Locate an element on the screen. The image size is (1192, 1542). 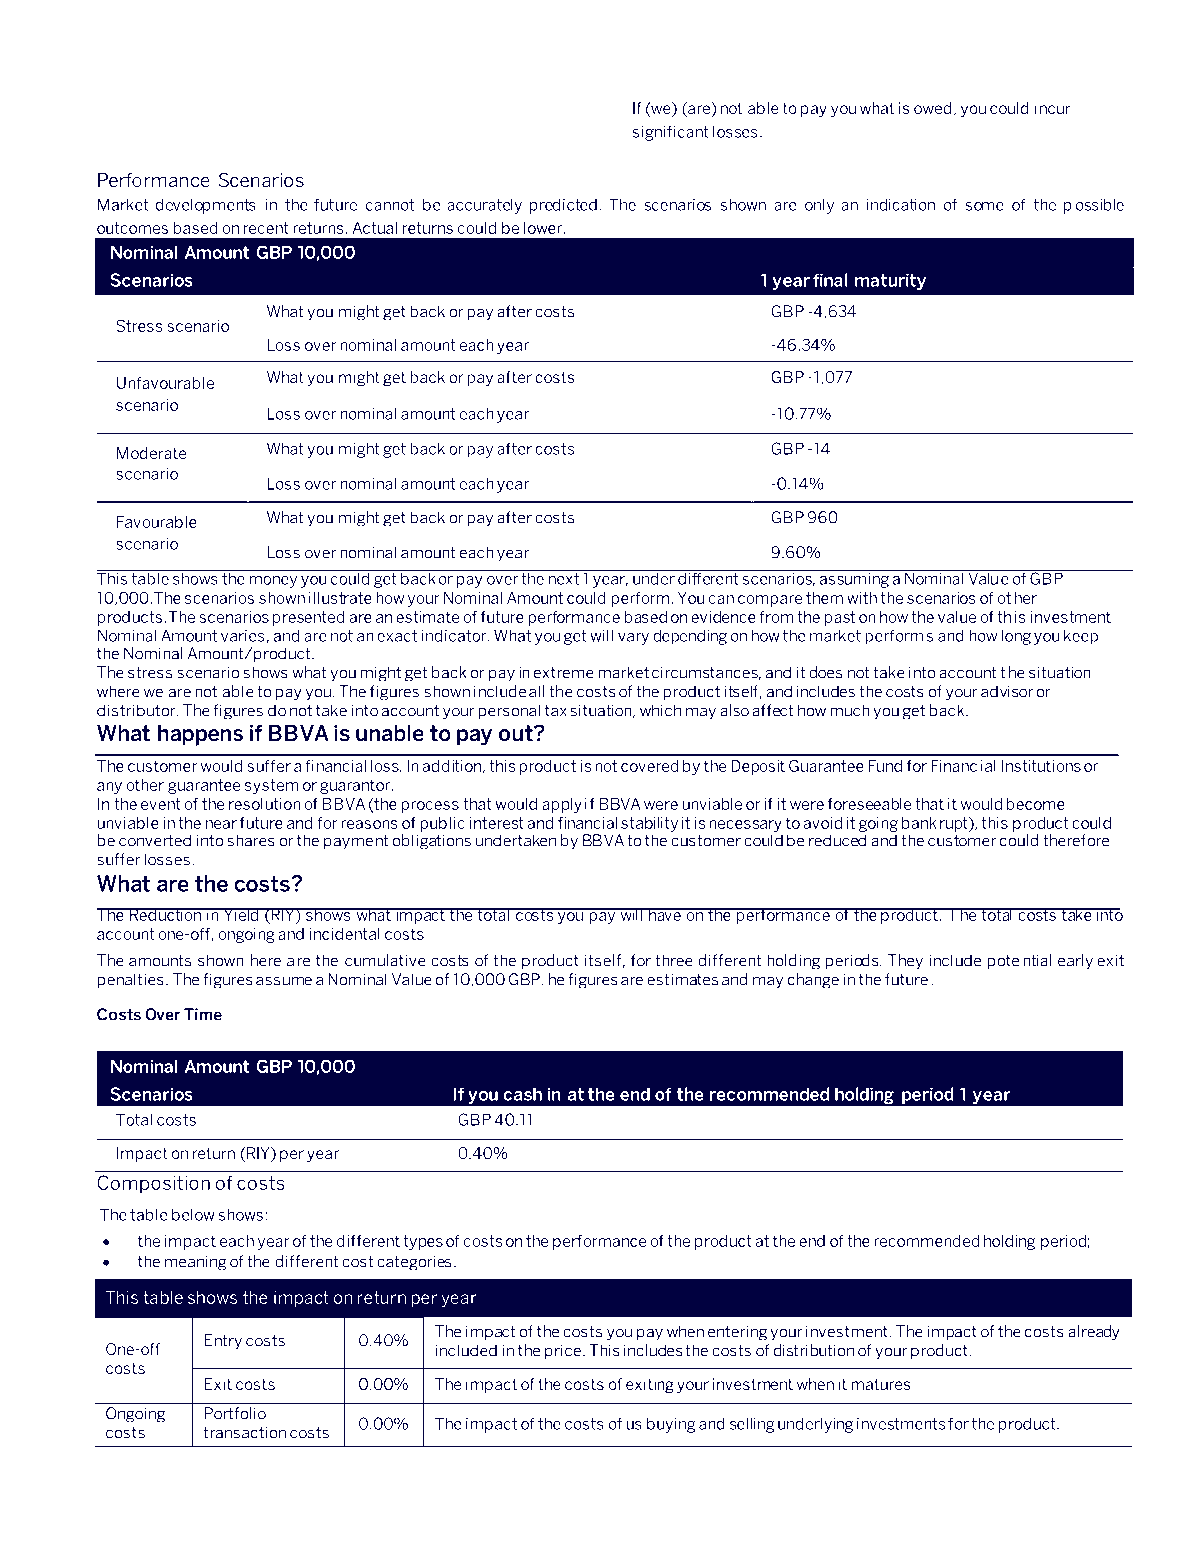
price is located at coordinates (563, 1352).
